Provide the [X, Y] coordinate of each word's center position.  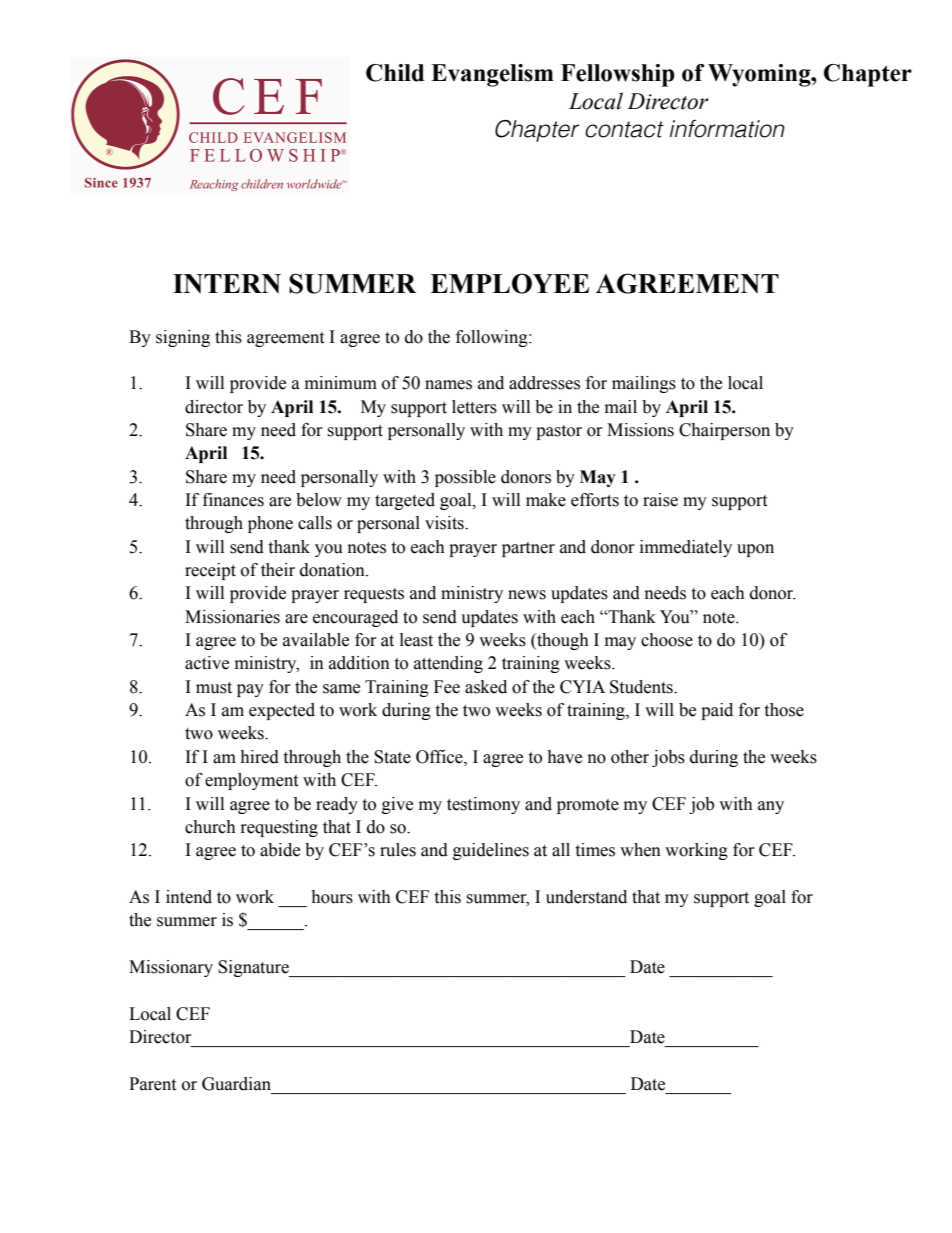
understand [586, 897]
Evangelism [492, 75]
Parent [152, 1084]
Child [395, 73]
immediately [686, 548]
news [527, 595]
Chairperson [724, 431]
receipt [210, 571]
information [727, 129]
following [493, 338]
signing [183, 338]
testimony [483, 805]
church [210, 827]
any [771, 807]
